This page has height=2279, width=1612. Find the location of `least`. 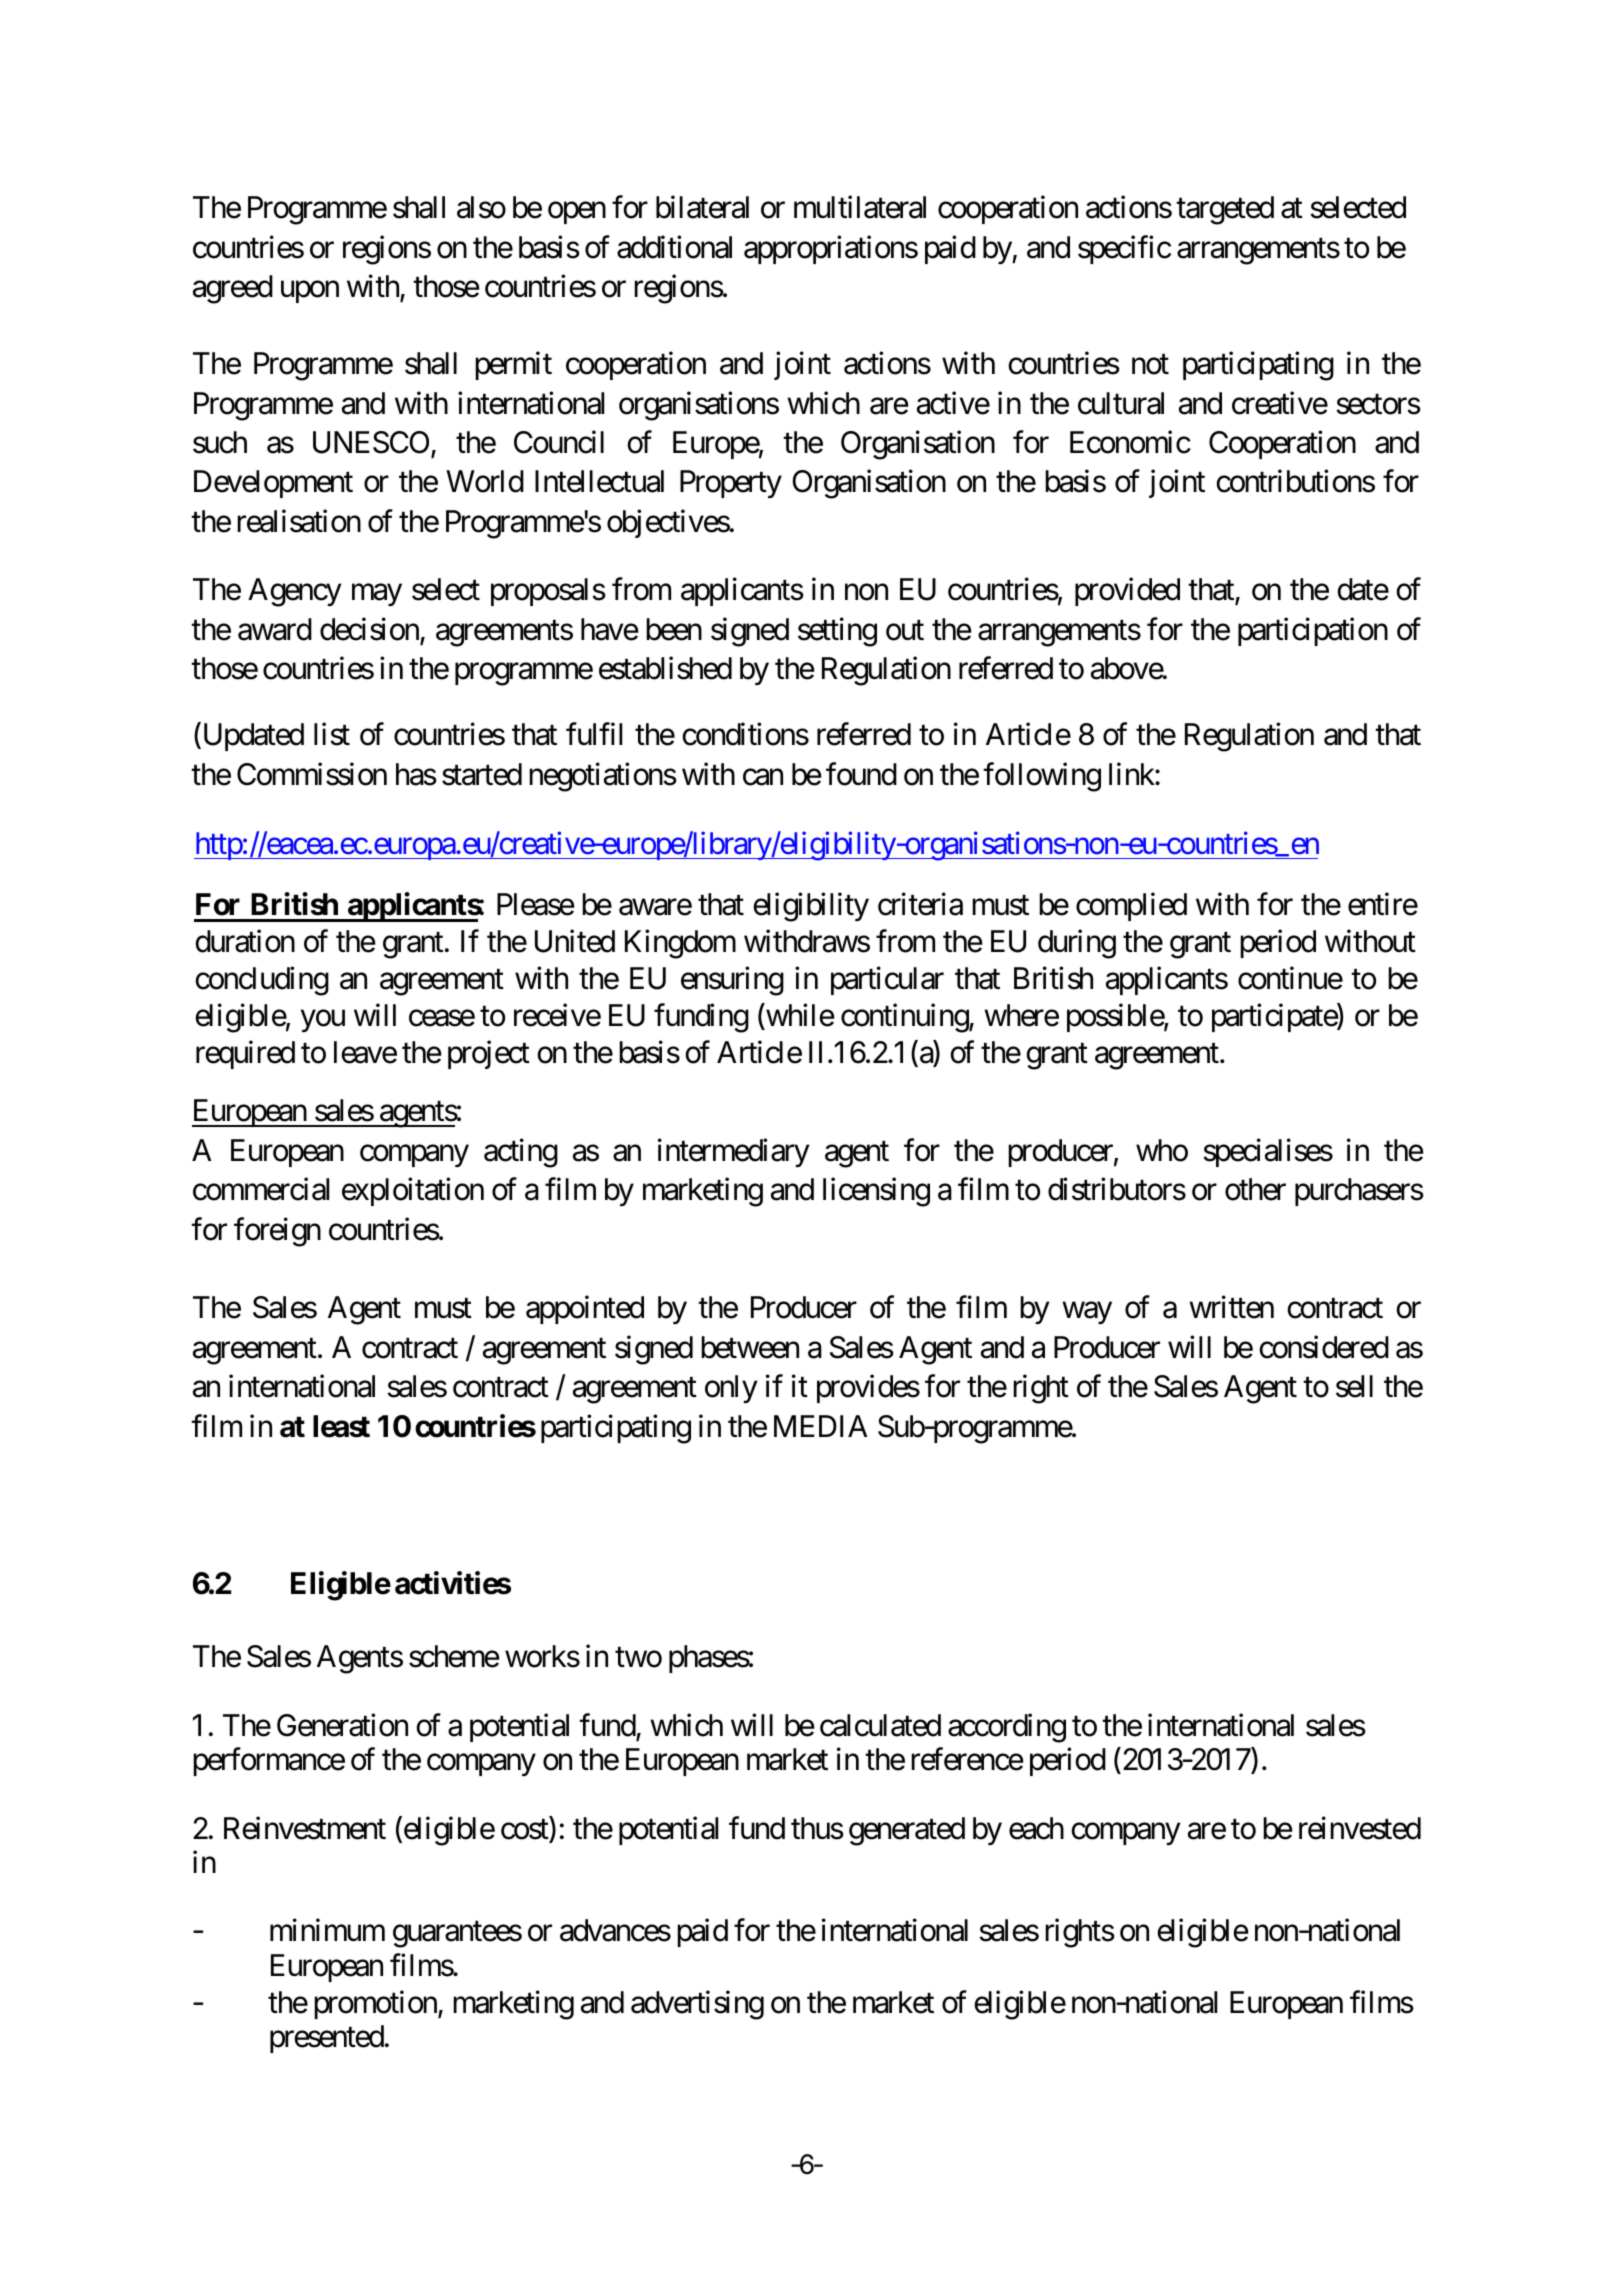

least is located at coordinates (341, 1426).
